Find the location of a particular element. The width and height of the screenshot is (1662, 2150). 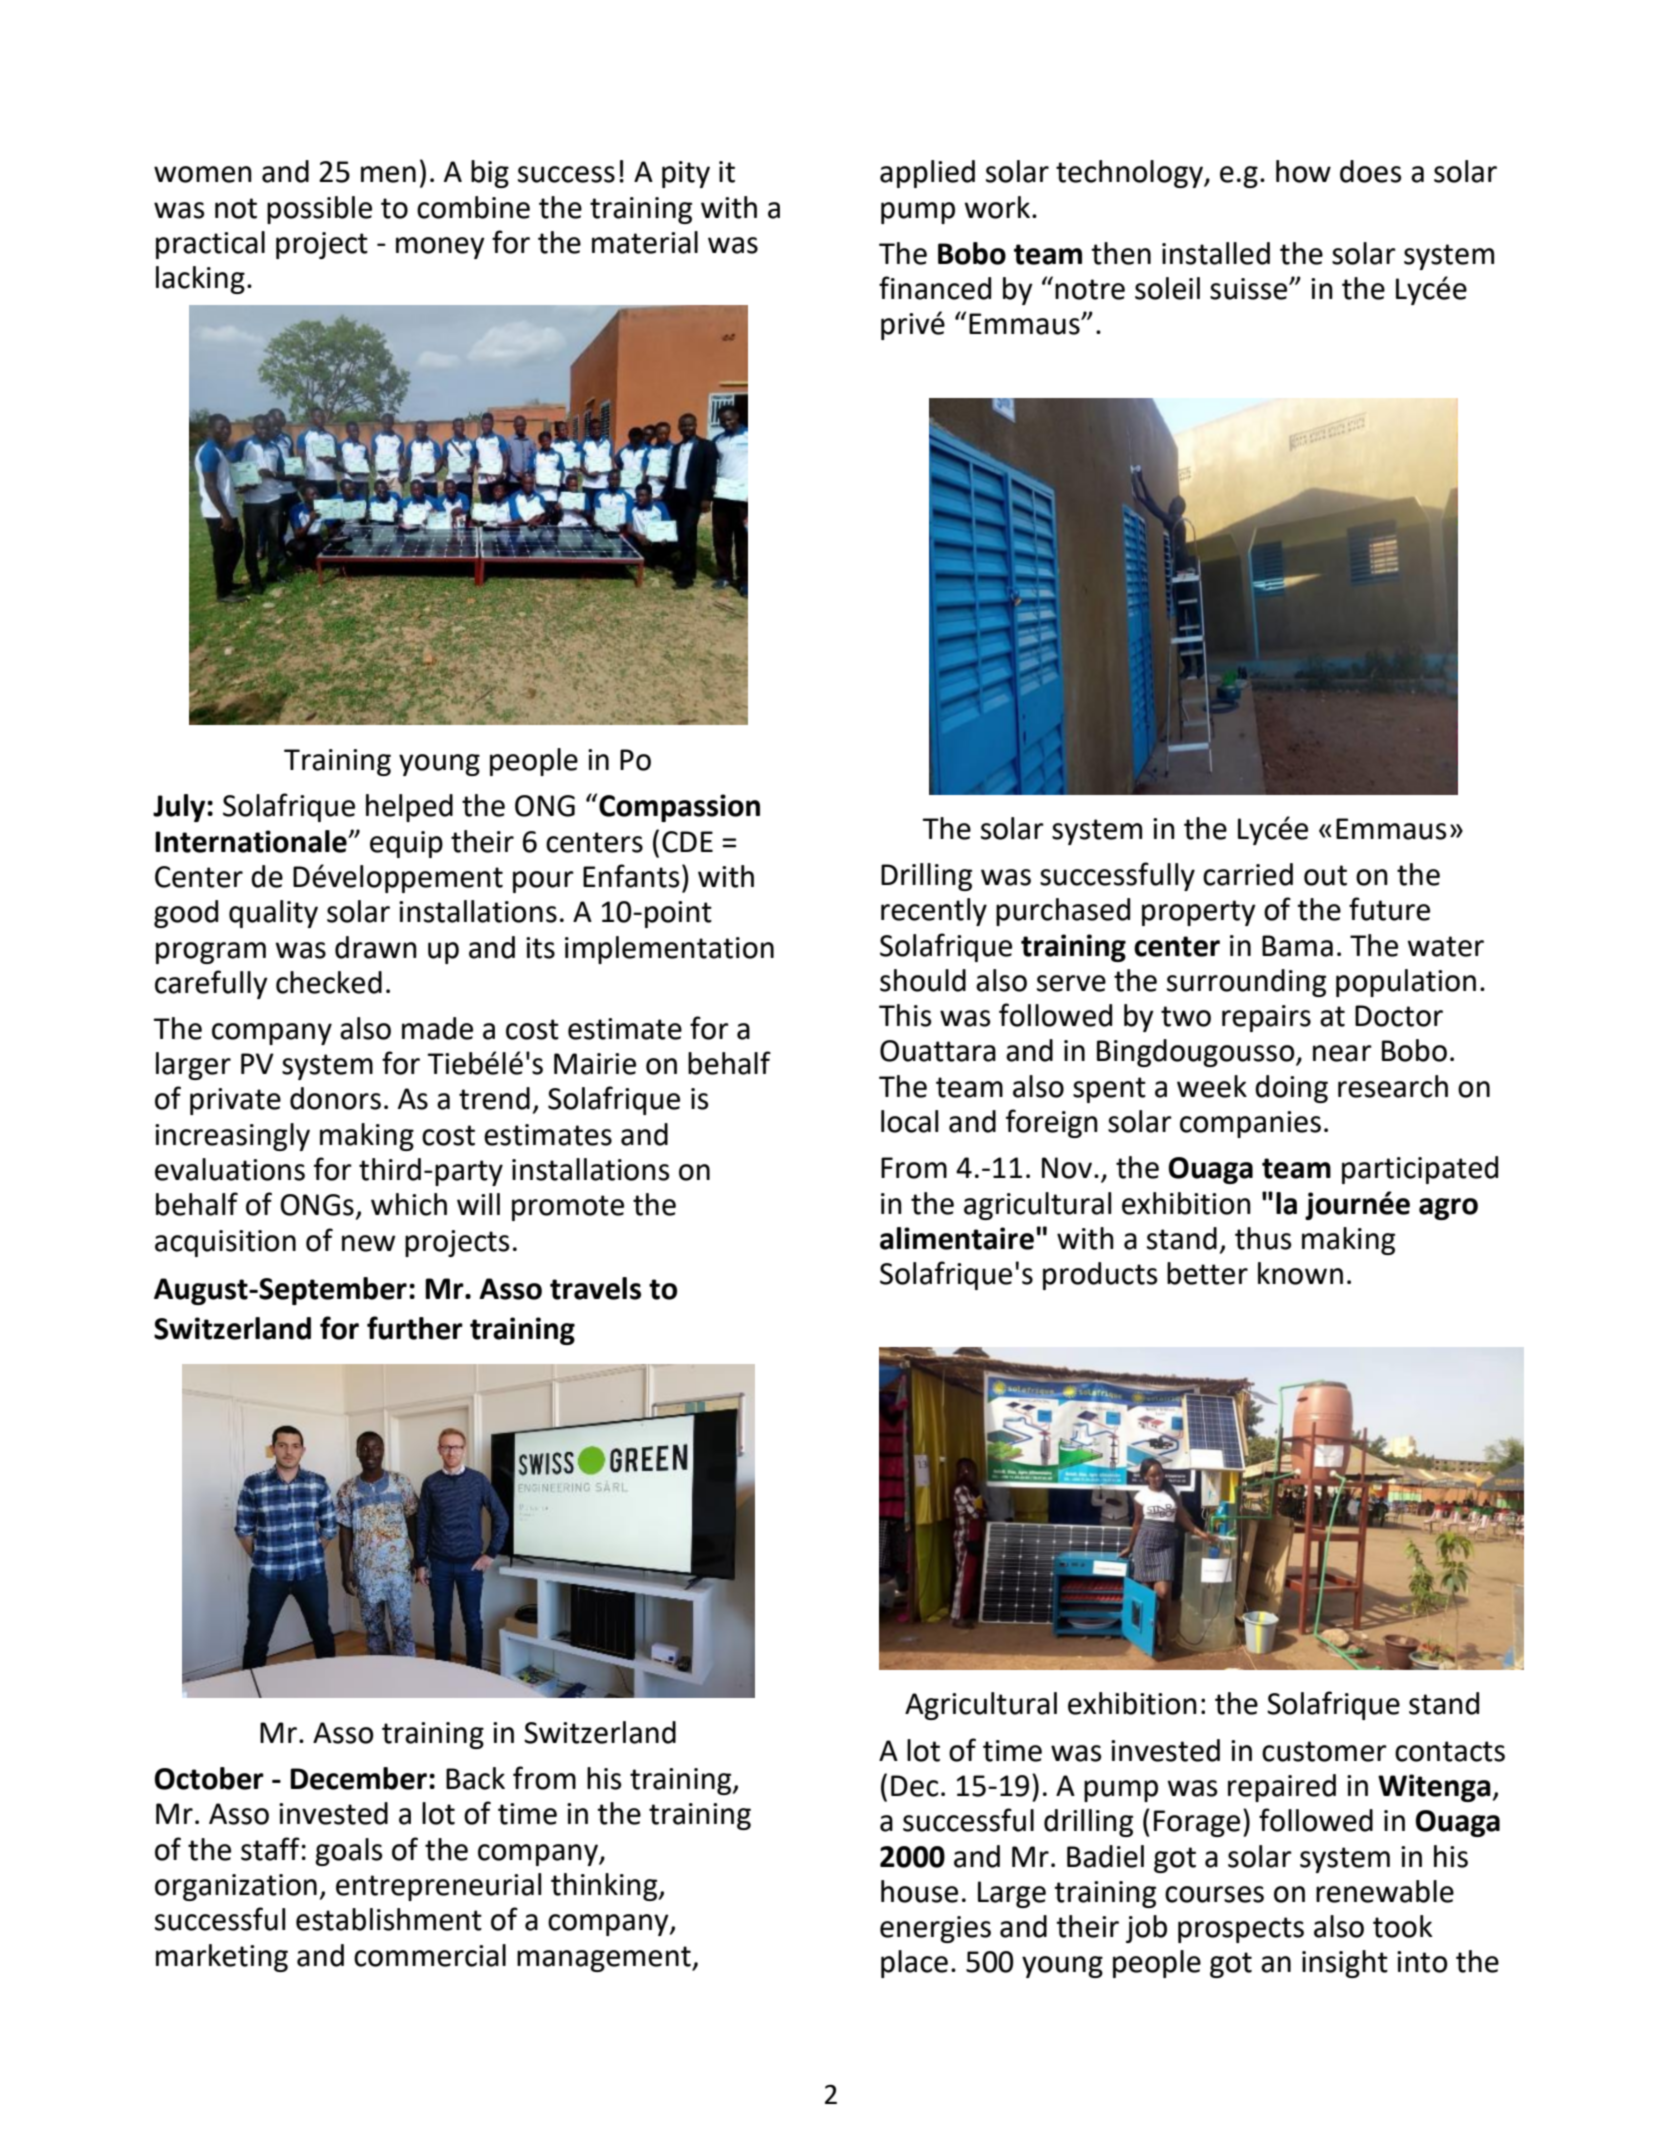

known is located at coordinates (1300, 1273).
